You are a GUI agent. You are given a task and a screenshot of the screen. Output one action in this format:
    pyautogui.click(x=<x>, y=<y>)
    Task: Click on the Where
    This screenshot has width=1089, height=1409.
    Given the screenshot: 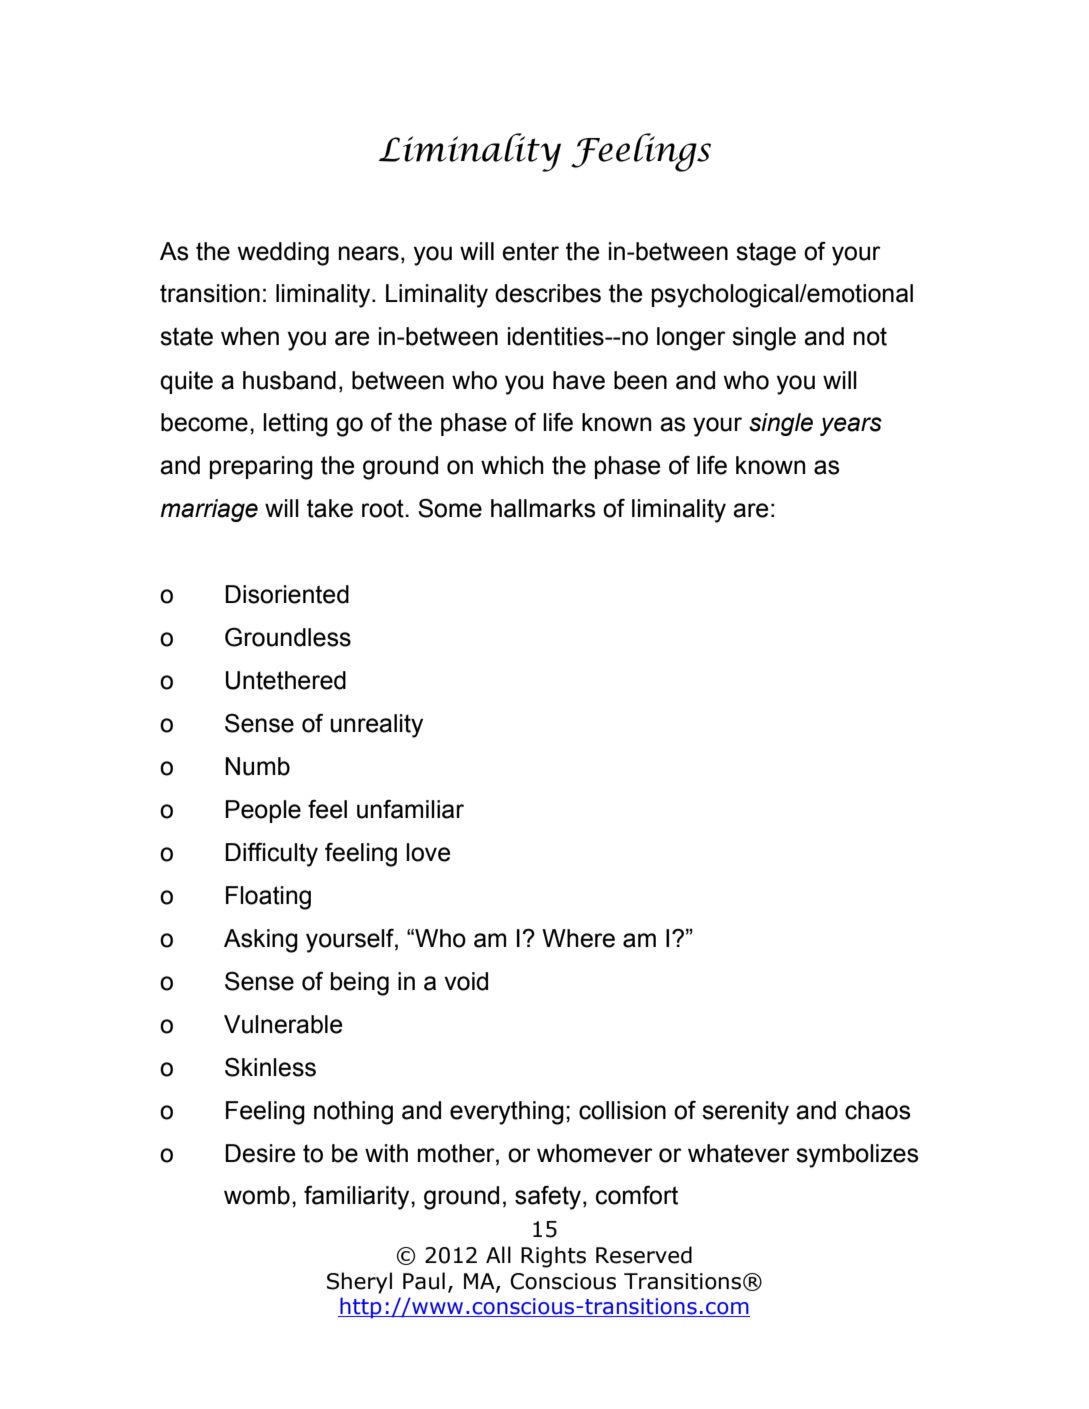 What is the action you would take?
    pyautogui.click(x=578, y=938)
